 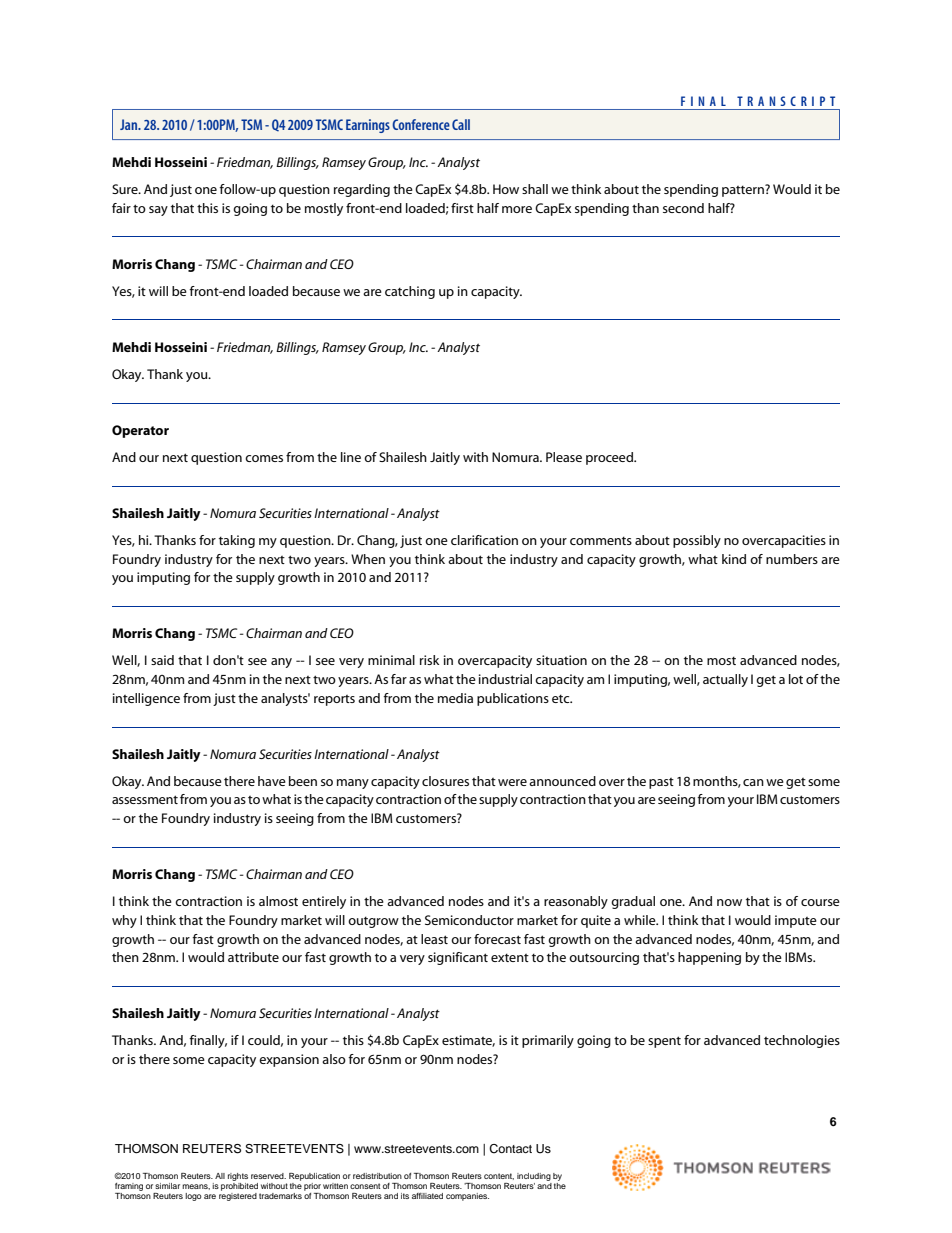 I want to click on were, so click(x=512, y=782).
